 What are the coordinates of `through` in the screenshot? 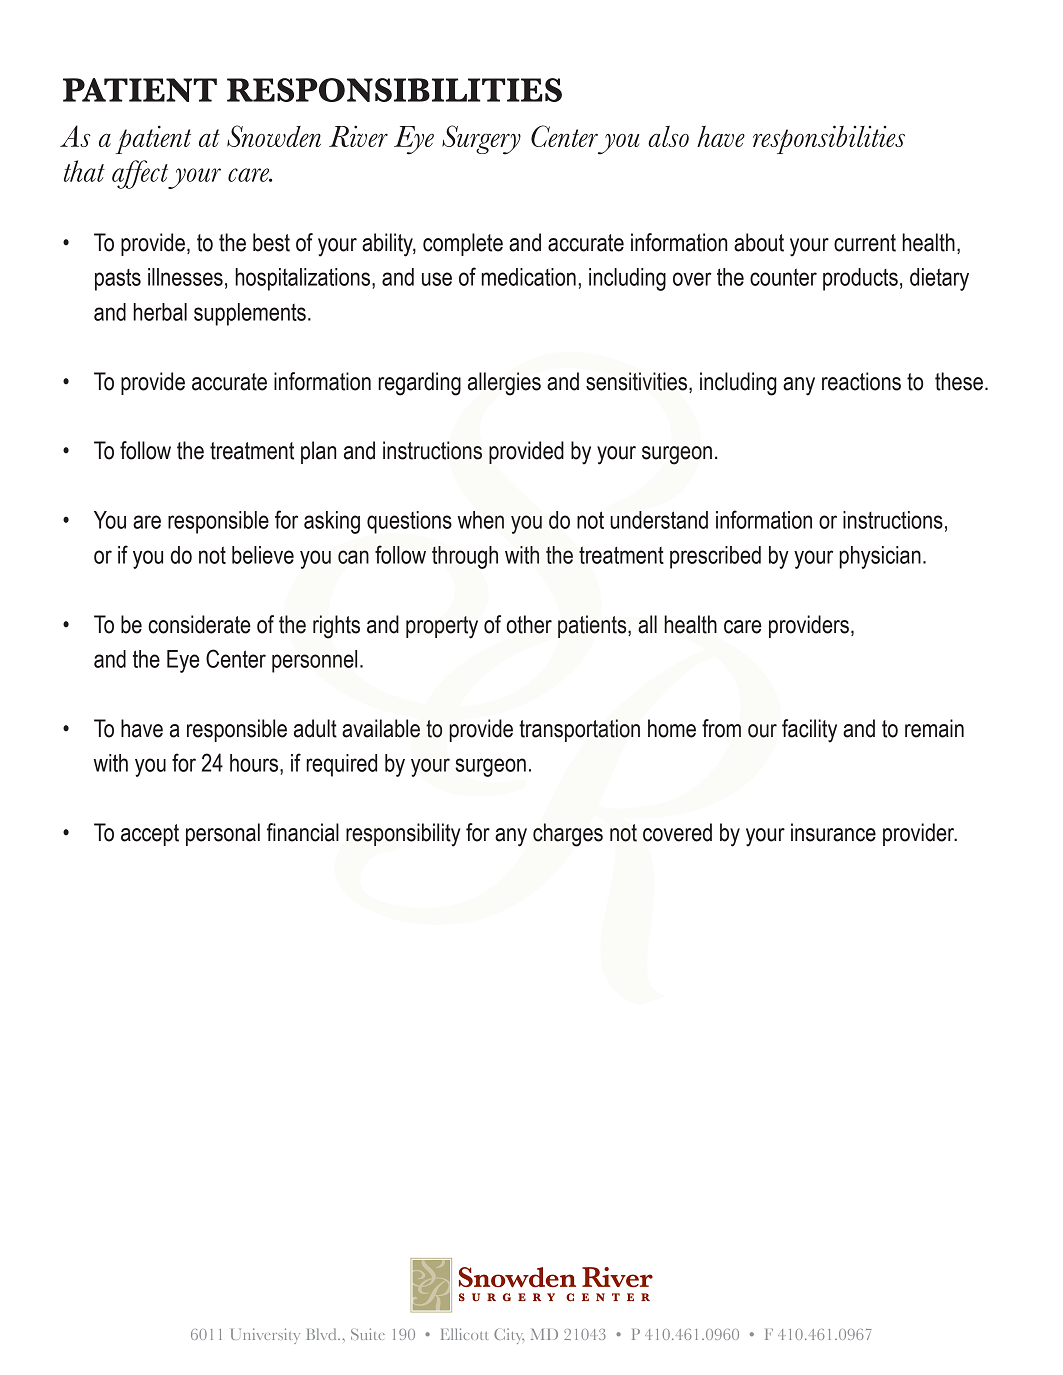 It's located at (465, 557).
